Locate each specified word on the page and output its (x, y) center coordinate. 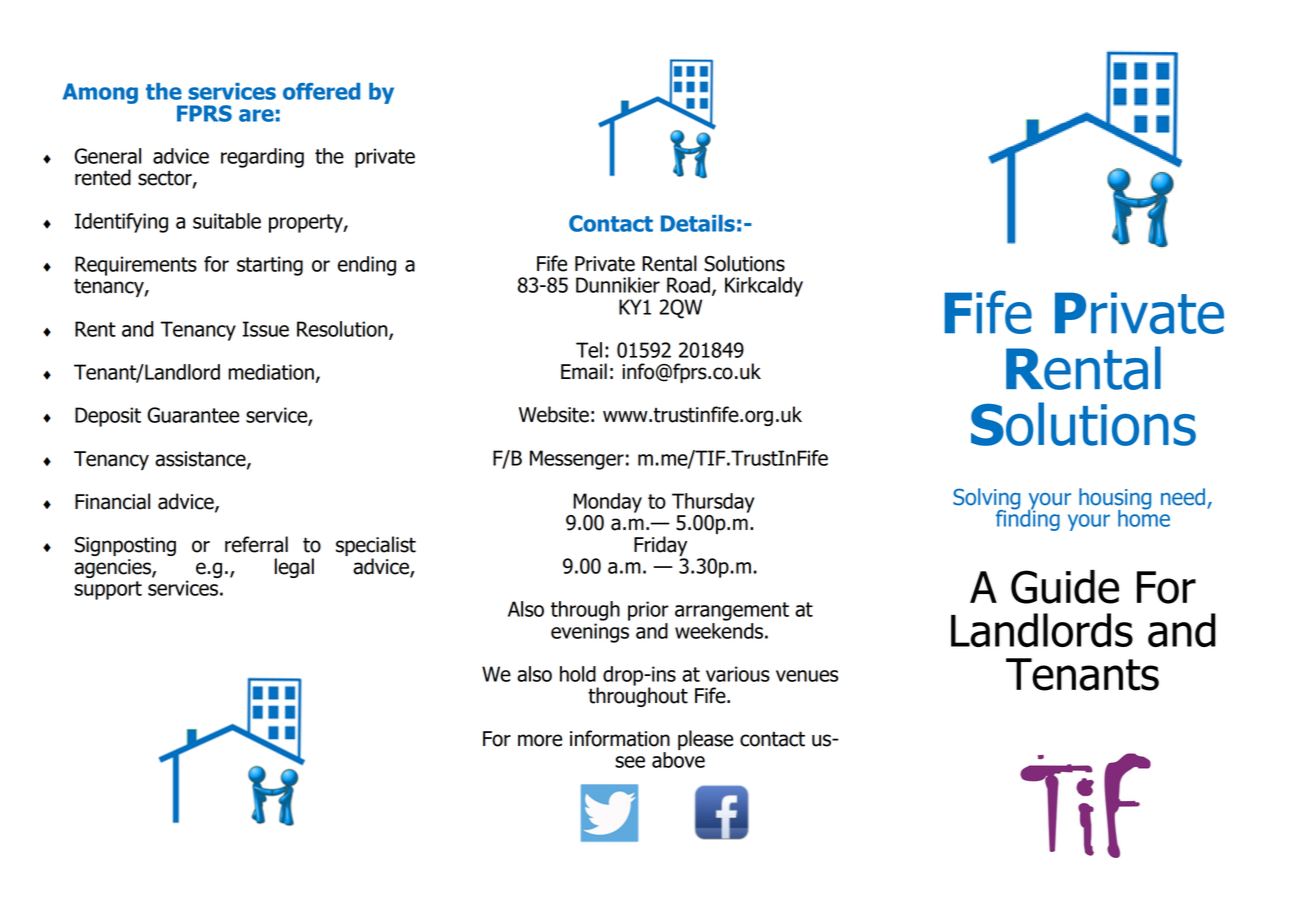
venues (807, 676)
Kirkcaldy (764, 287)
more (540, 740)
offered (321, 91)
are (256, 115)
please (705, 740)
